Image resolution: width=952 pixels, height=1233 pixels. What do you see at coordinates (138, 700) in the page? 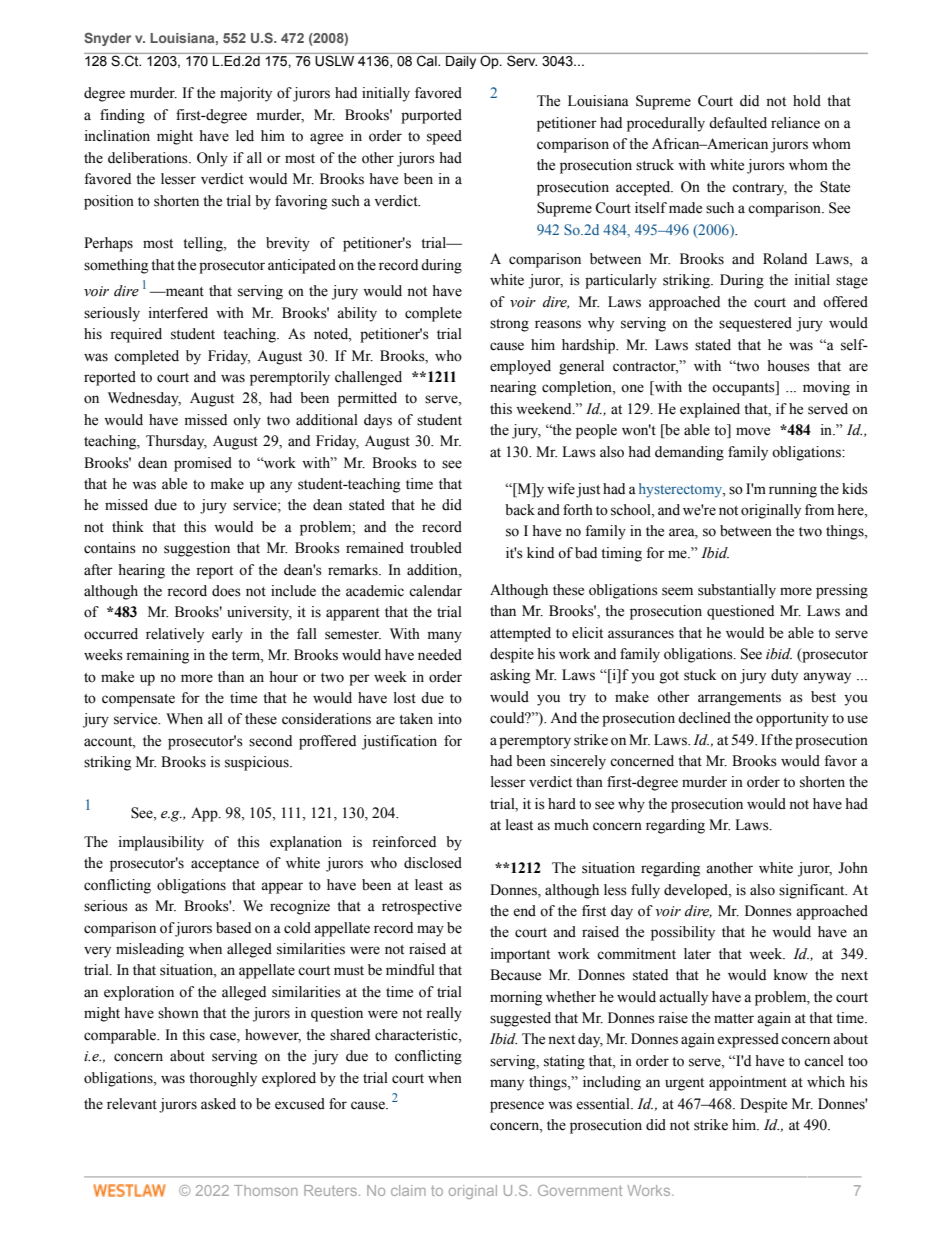
I see `compensate` at bounding box center [138, 700].
